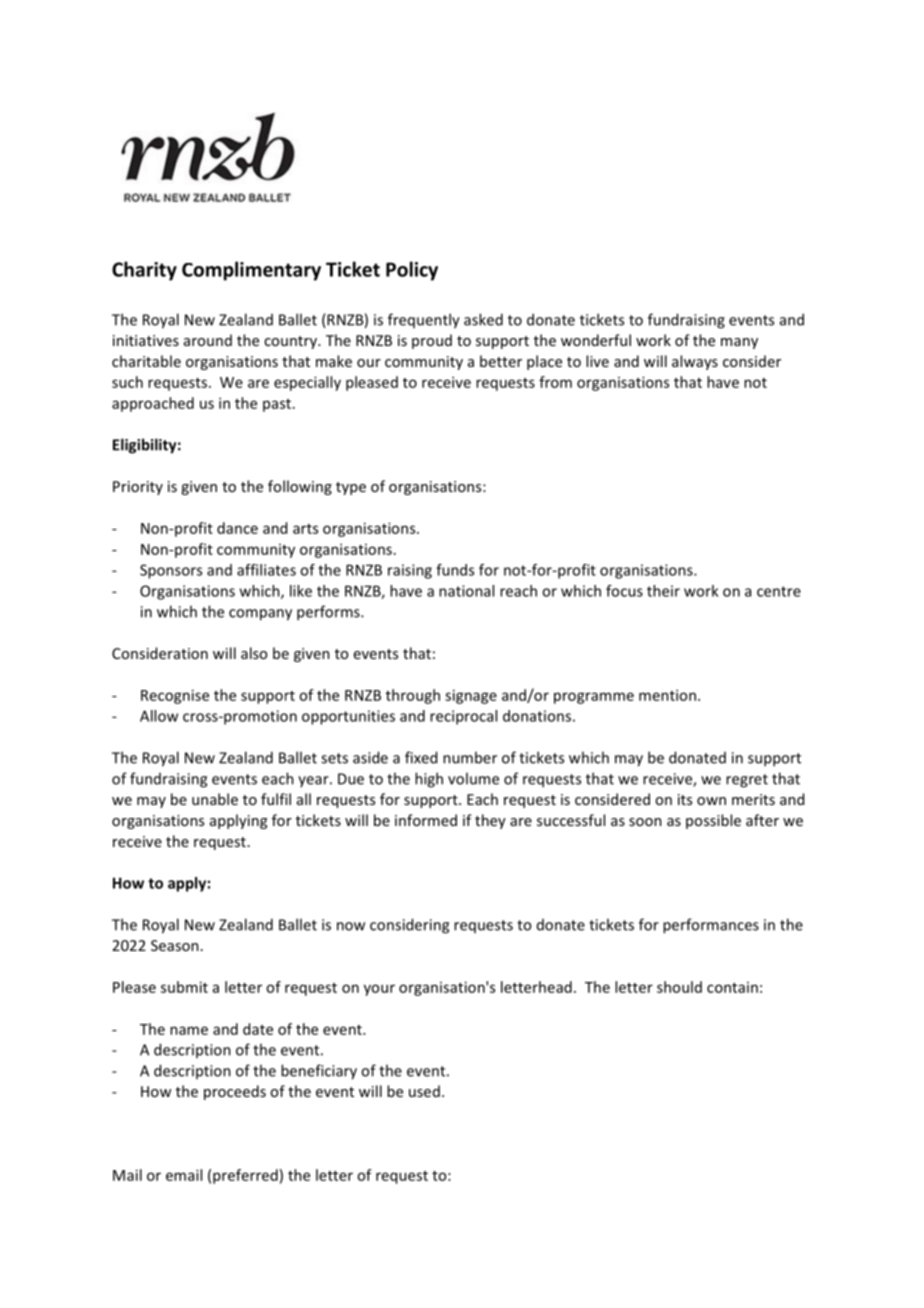 The width and height of the screenshot is (924, 1308). I want to click on Complimentary, so click(251, 271).
